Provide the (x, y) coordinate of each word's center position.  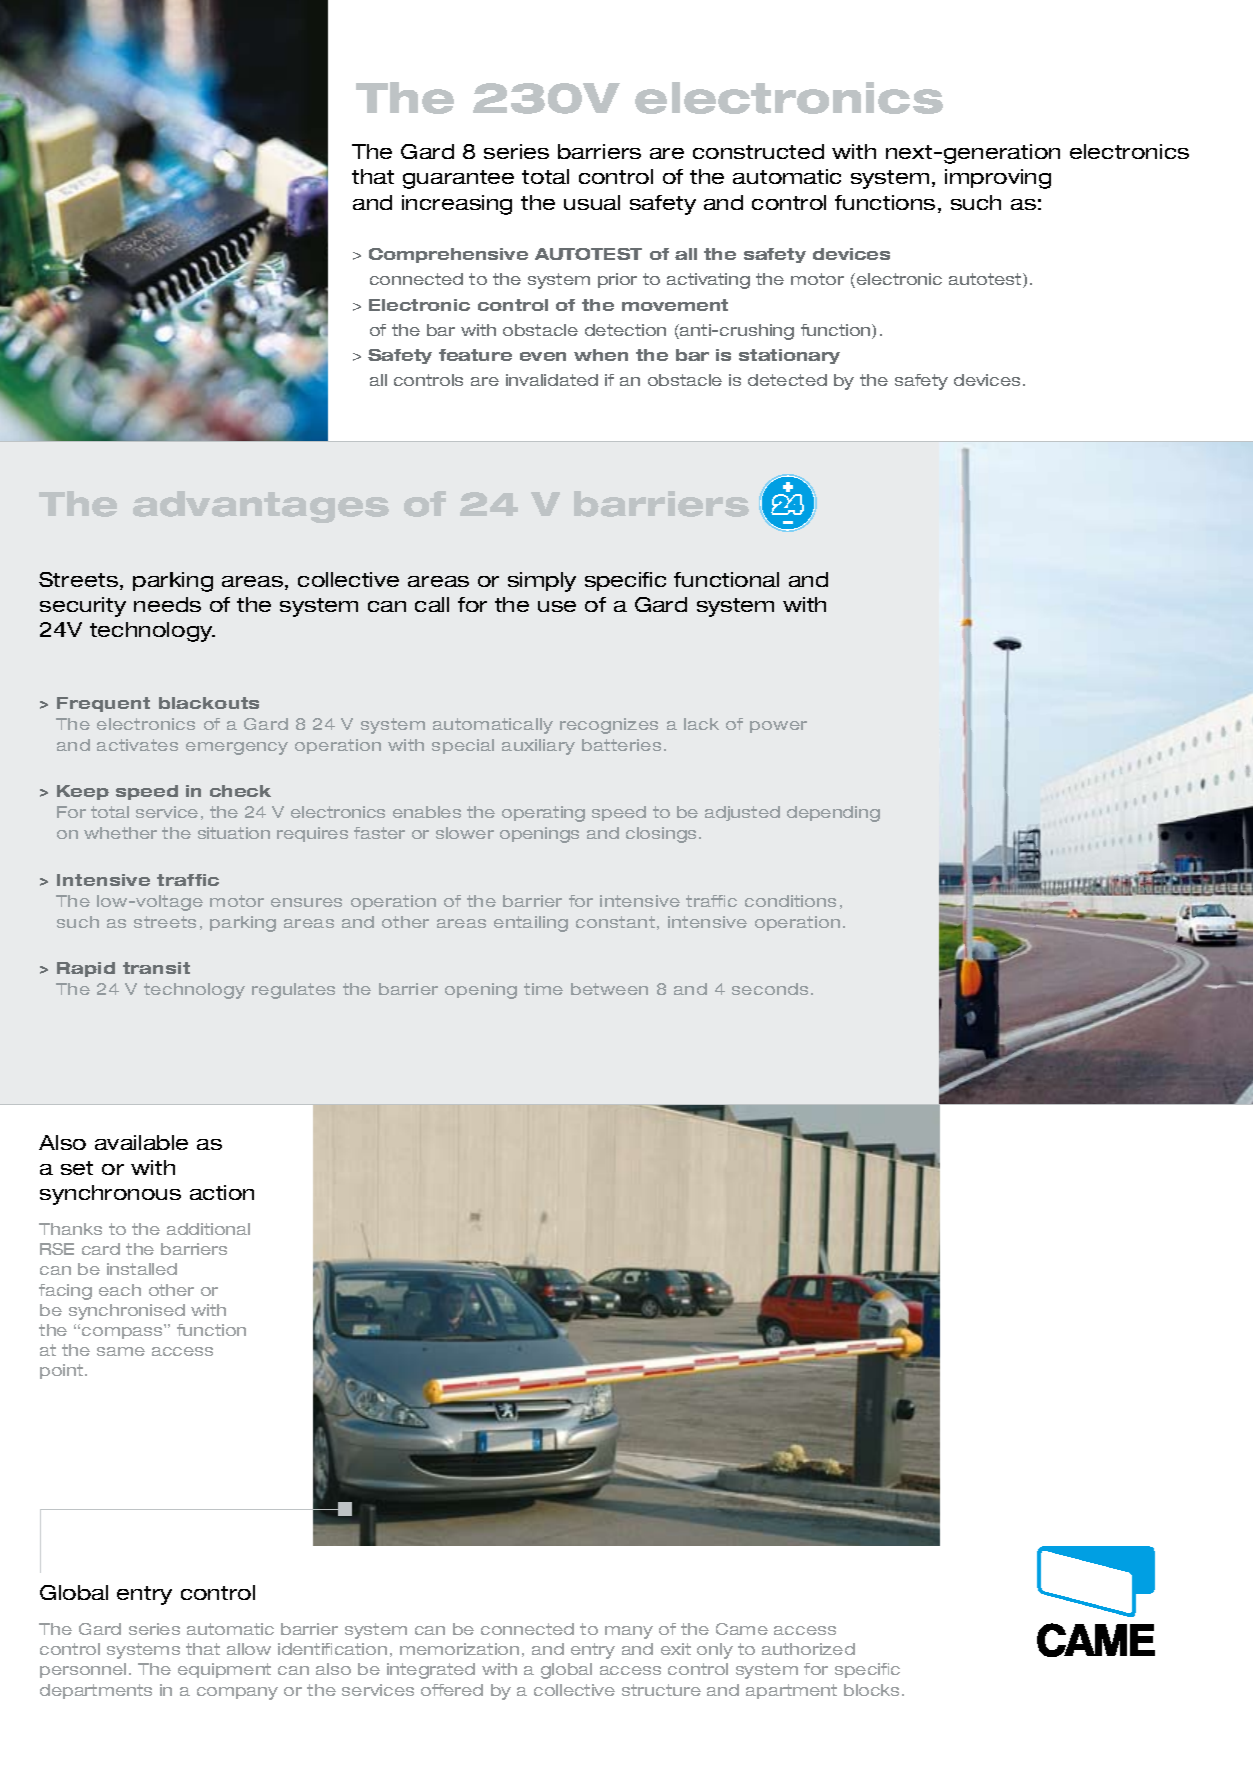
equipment (224, 1670)
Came (742, 1629)
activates (137, 745)
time (543, 989)
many (629, 1632)
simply (542, 582)
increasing (457, 205)
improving (998, 179)
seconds (770, 989)
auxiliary (538, 747)
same (121, 1351)
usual (592, 202)
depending (833, 814)
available (141, 1142)
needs (167, 604)
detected (787, 380)
